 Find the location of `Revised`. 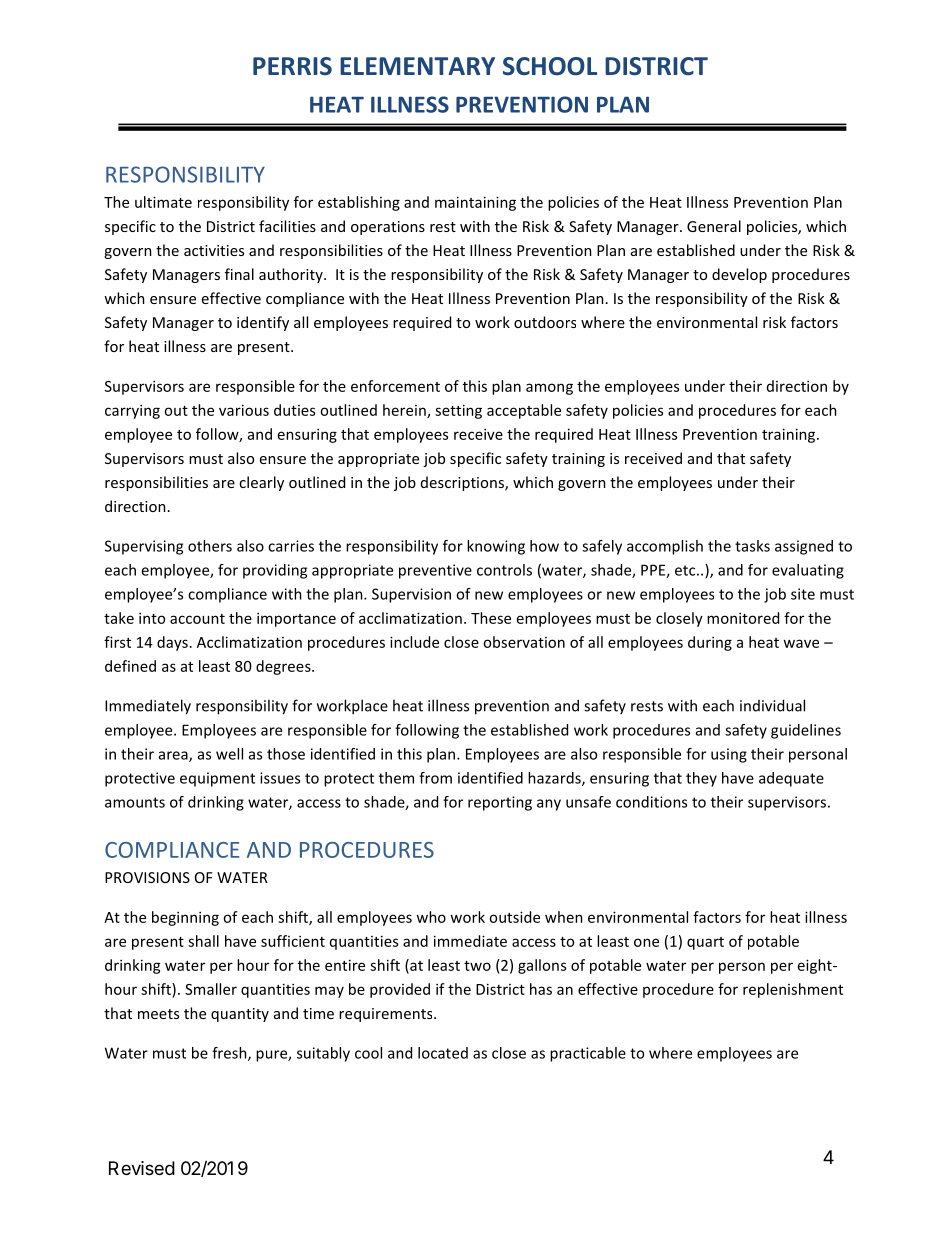

Revised is located at coordinates (142, 1168).
